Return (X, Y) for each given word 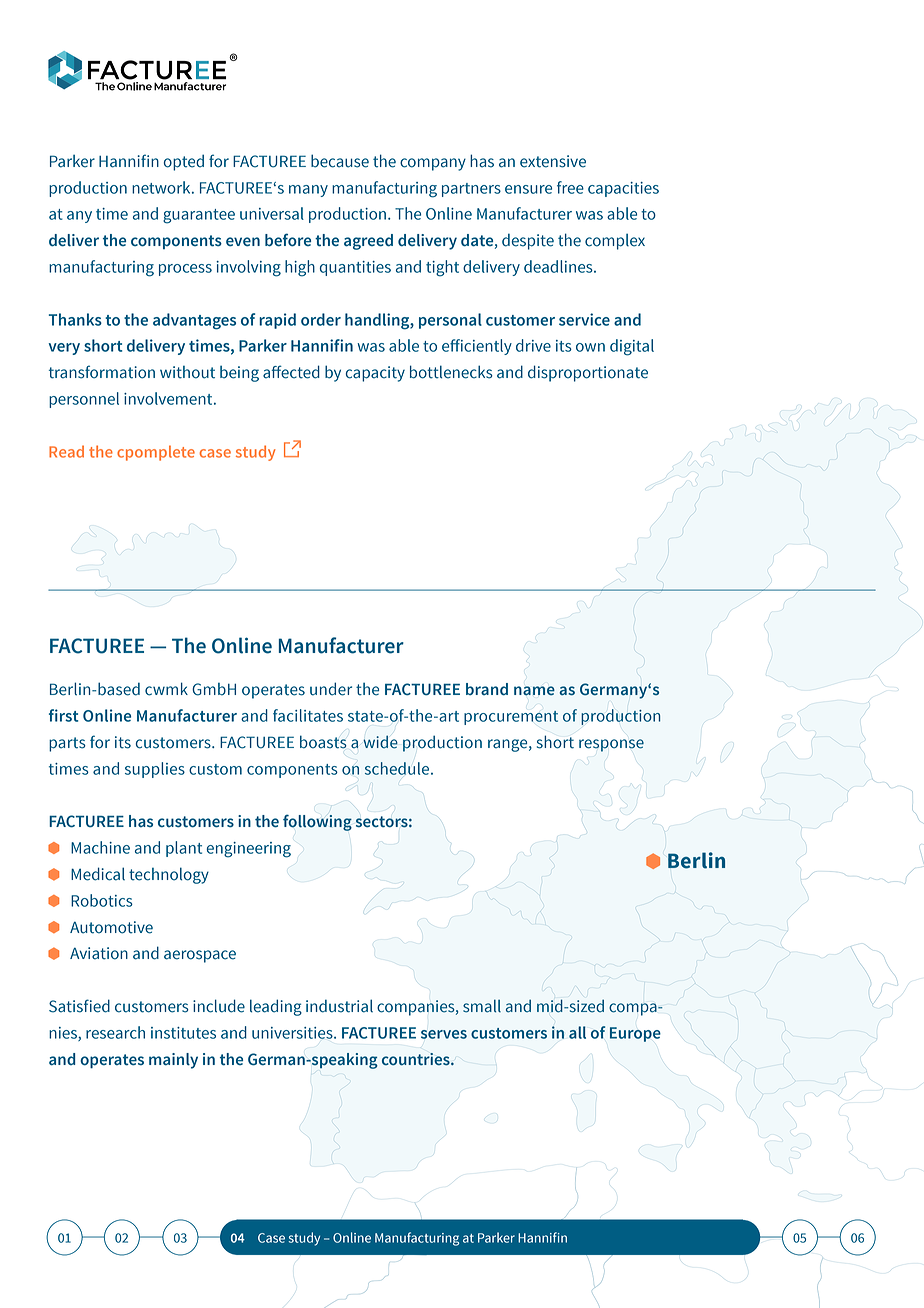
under (331, 689)
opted (184, 162)
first (63, 715)
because (340, 161)
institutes (183, 1033)
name (534, 691)
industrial (339, 1006)
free (570, 187)
